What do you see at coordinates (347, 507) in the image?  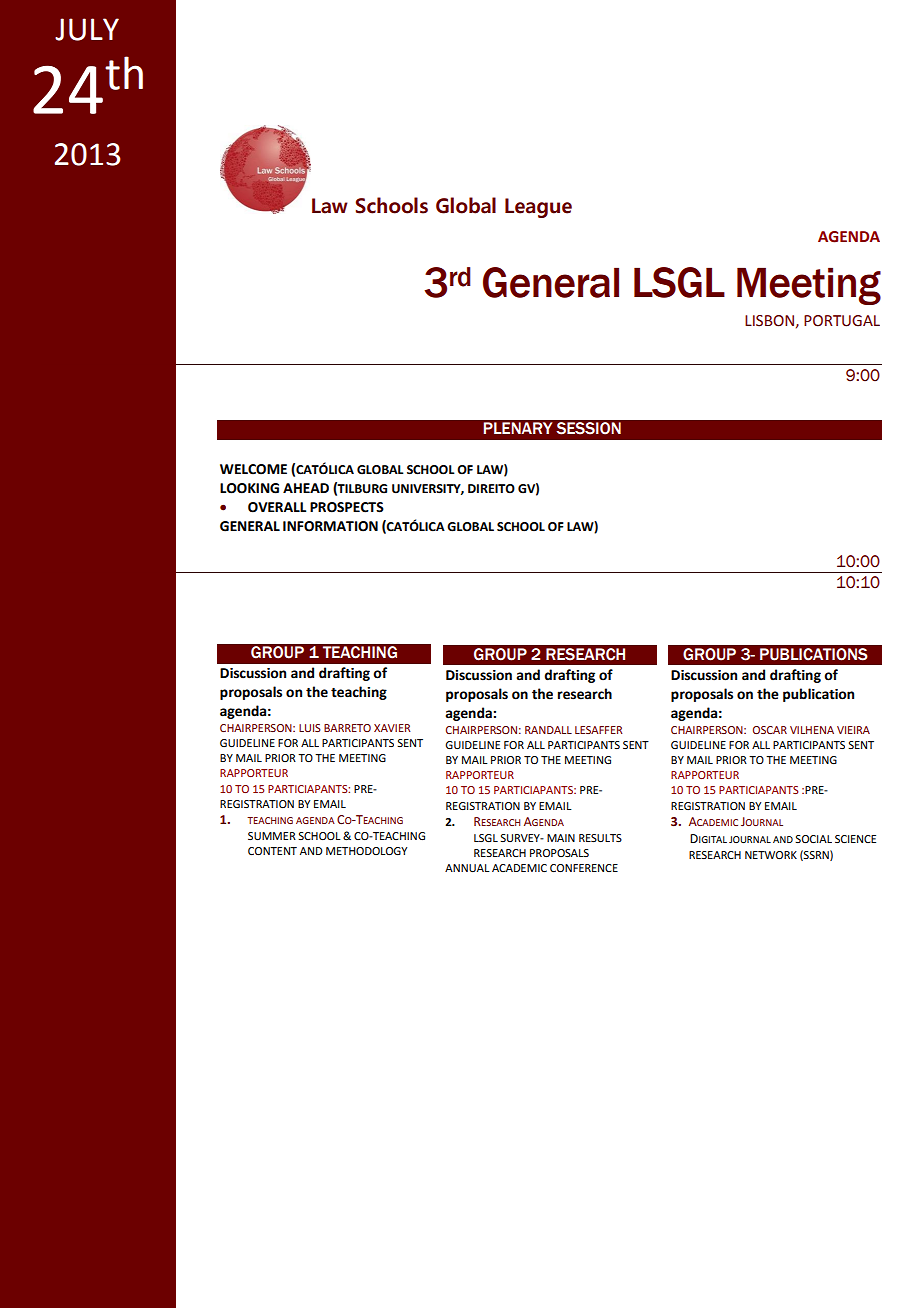 I see `PROSPECTS` at bounding box center [347, 507].
